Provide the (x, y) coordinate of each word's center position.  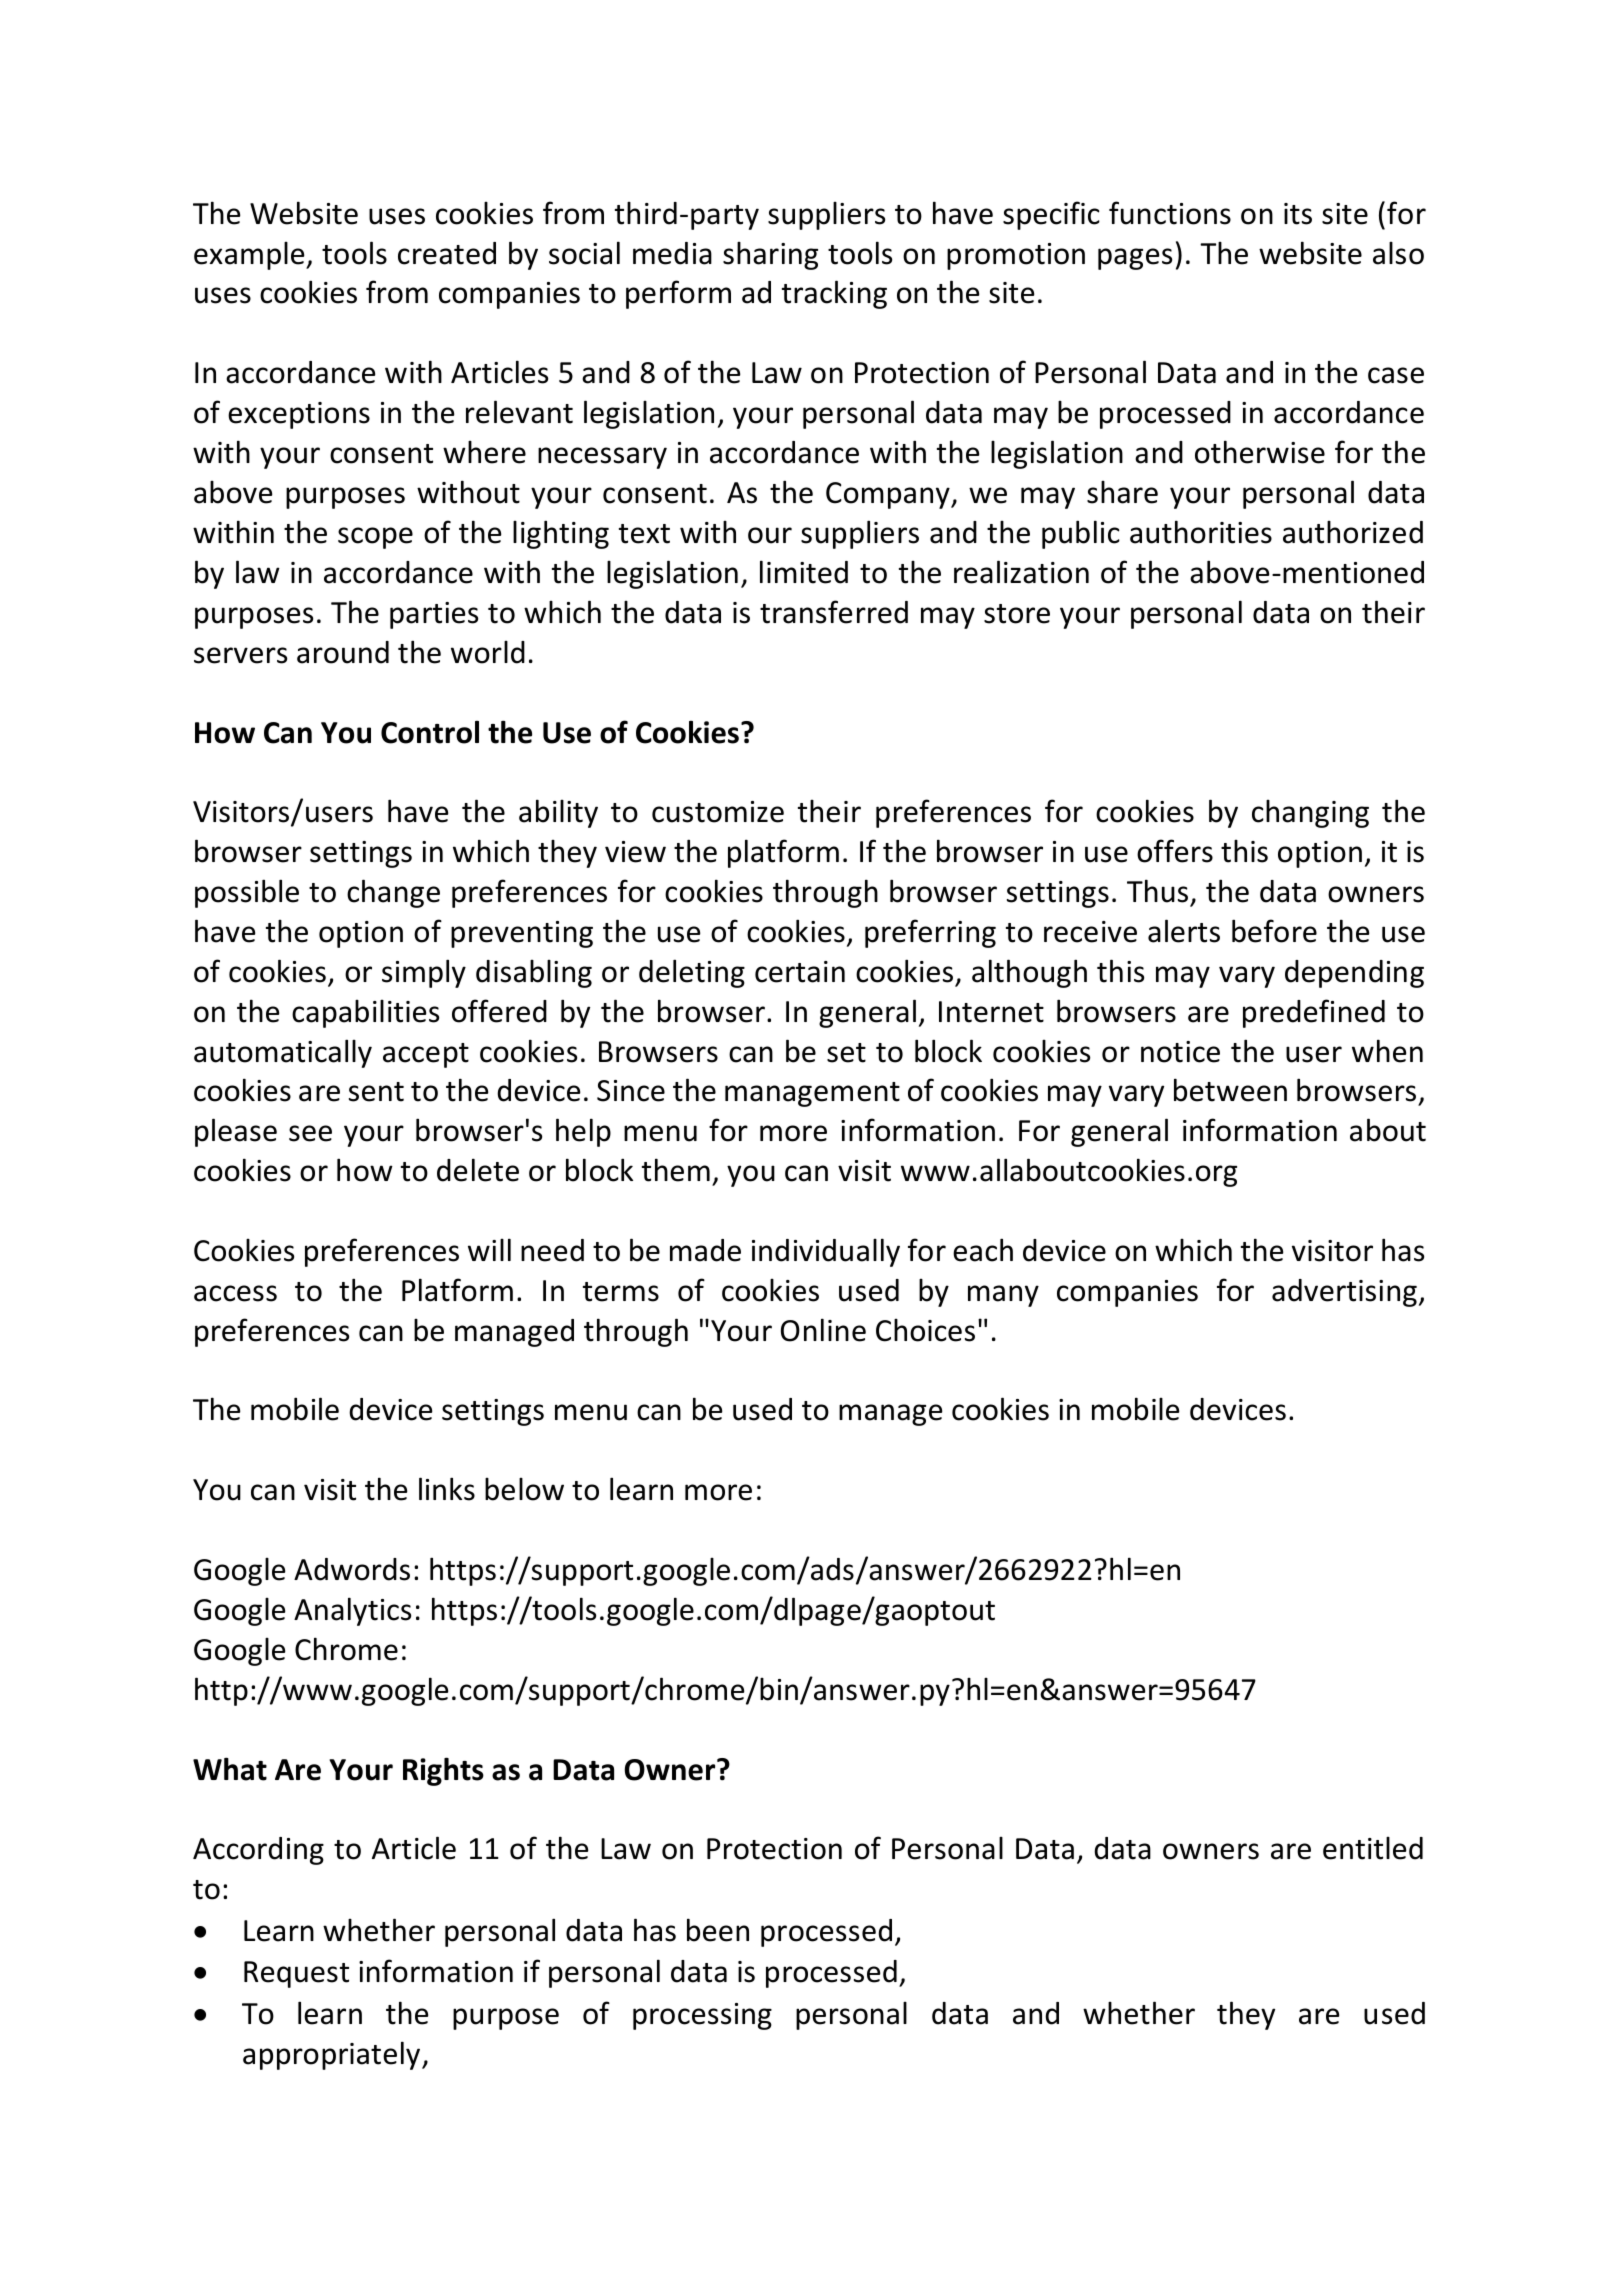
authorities (1201, 532)
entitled (1373, 1848)
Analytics (352, 1611)
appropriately (333, 2055)
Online (823, 1330)
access (235, 1293)
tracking (834, 294)
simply (424, 973)
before (1274, 931)
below (524, 1489)
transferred (834, 612)
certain (800, 972)
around (343, 652)
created (447, 253)
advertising (1344, 1293)
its (1298, 214)
